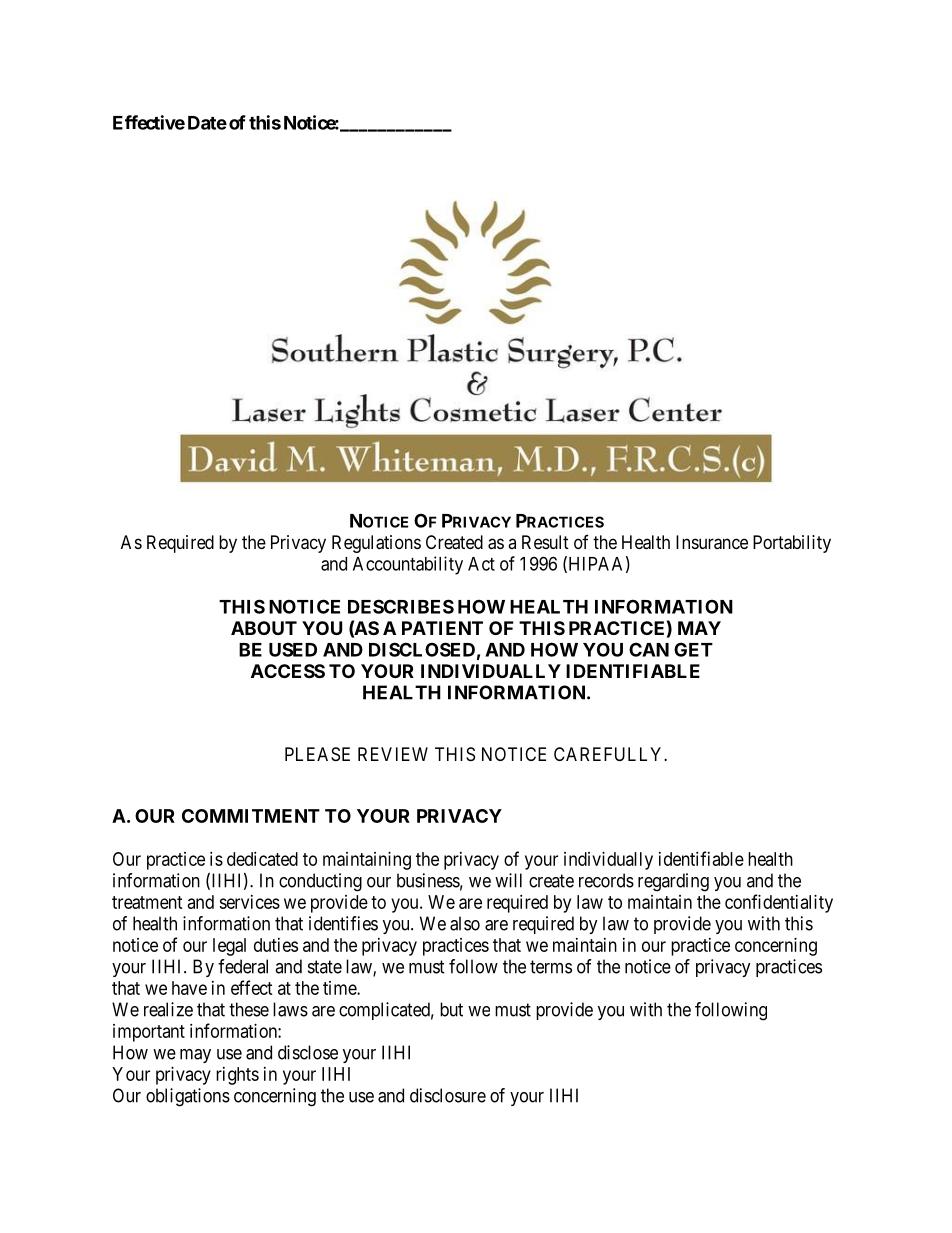 Image resolution: width=952 pixels, height=1233 pixels. What do you see at coordinates (237, 1076) in the screenshot?
I see `rights` at bounding box center [237, 1076].
